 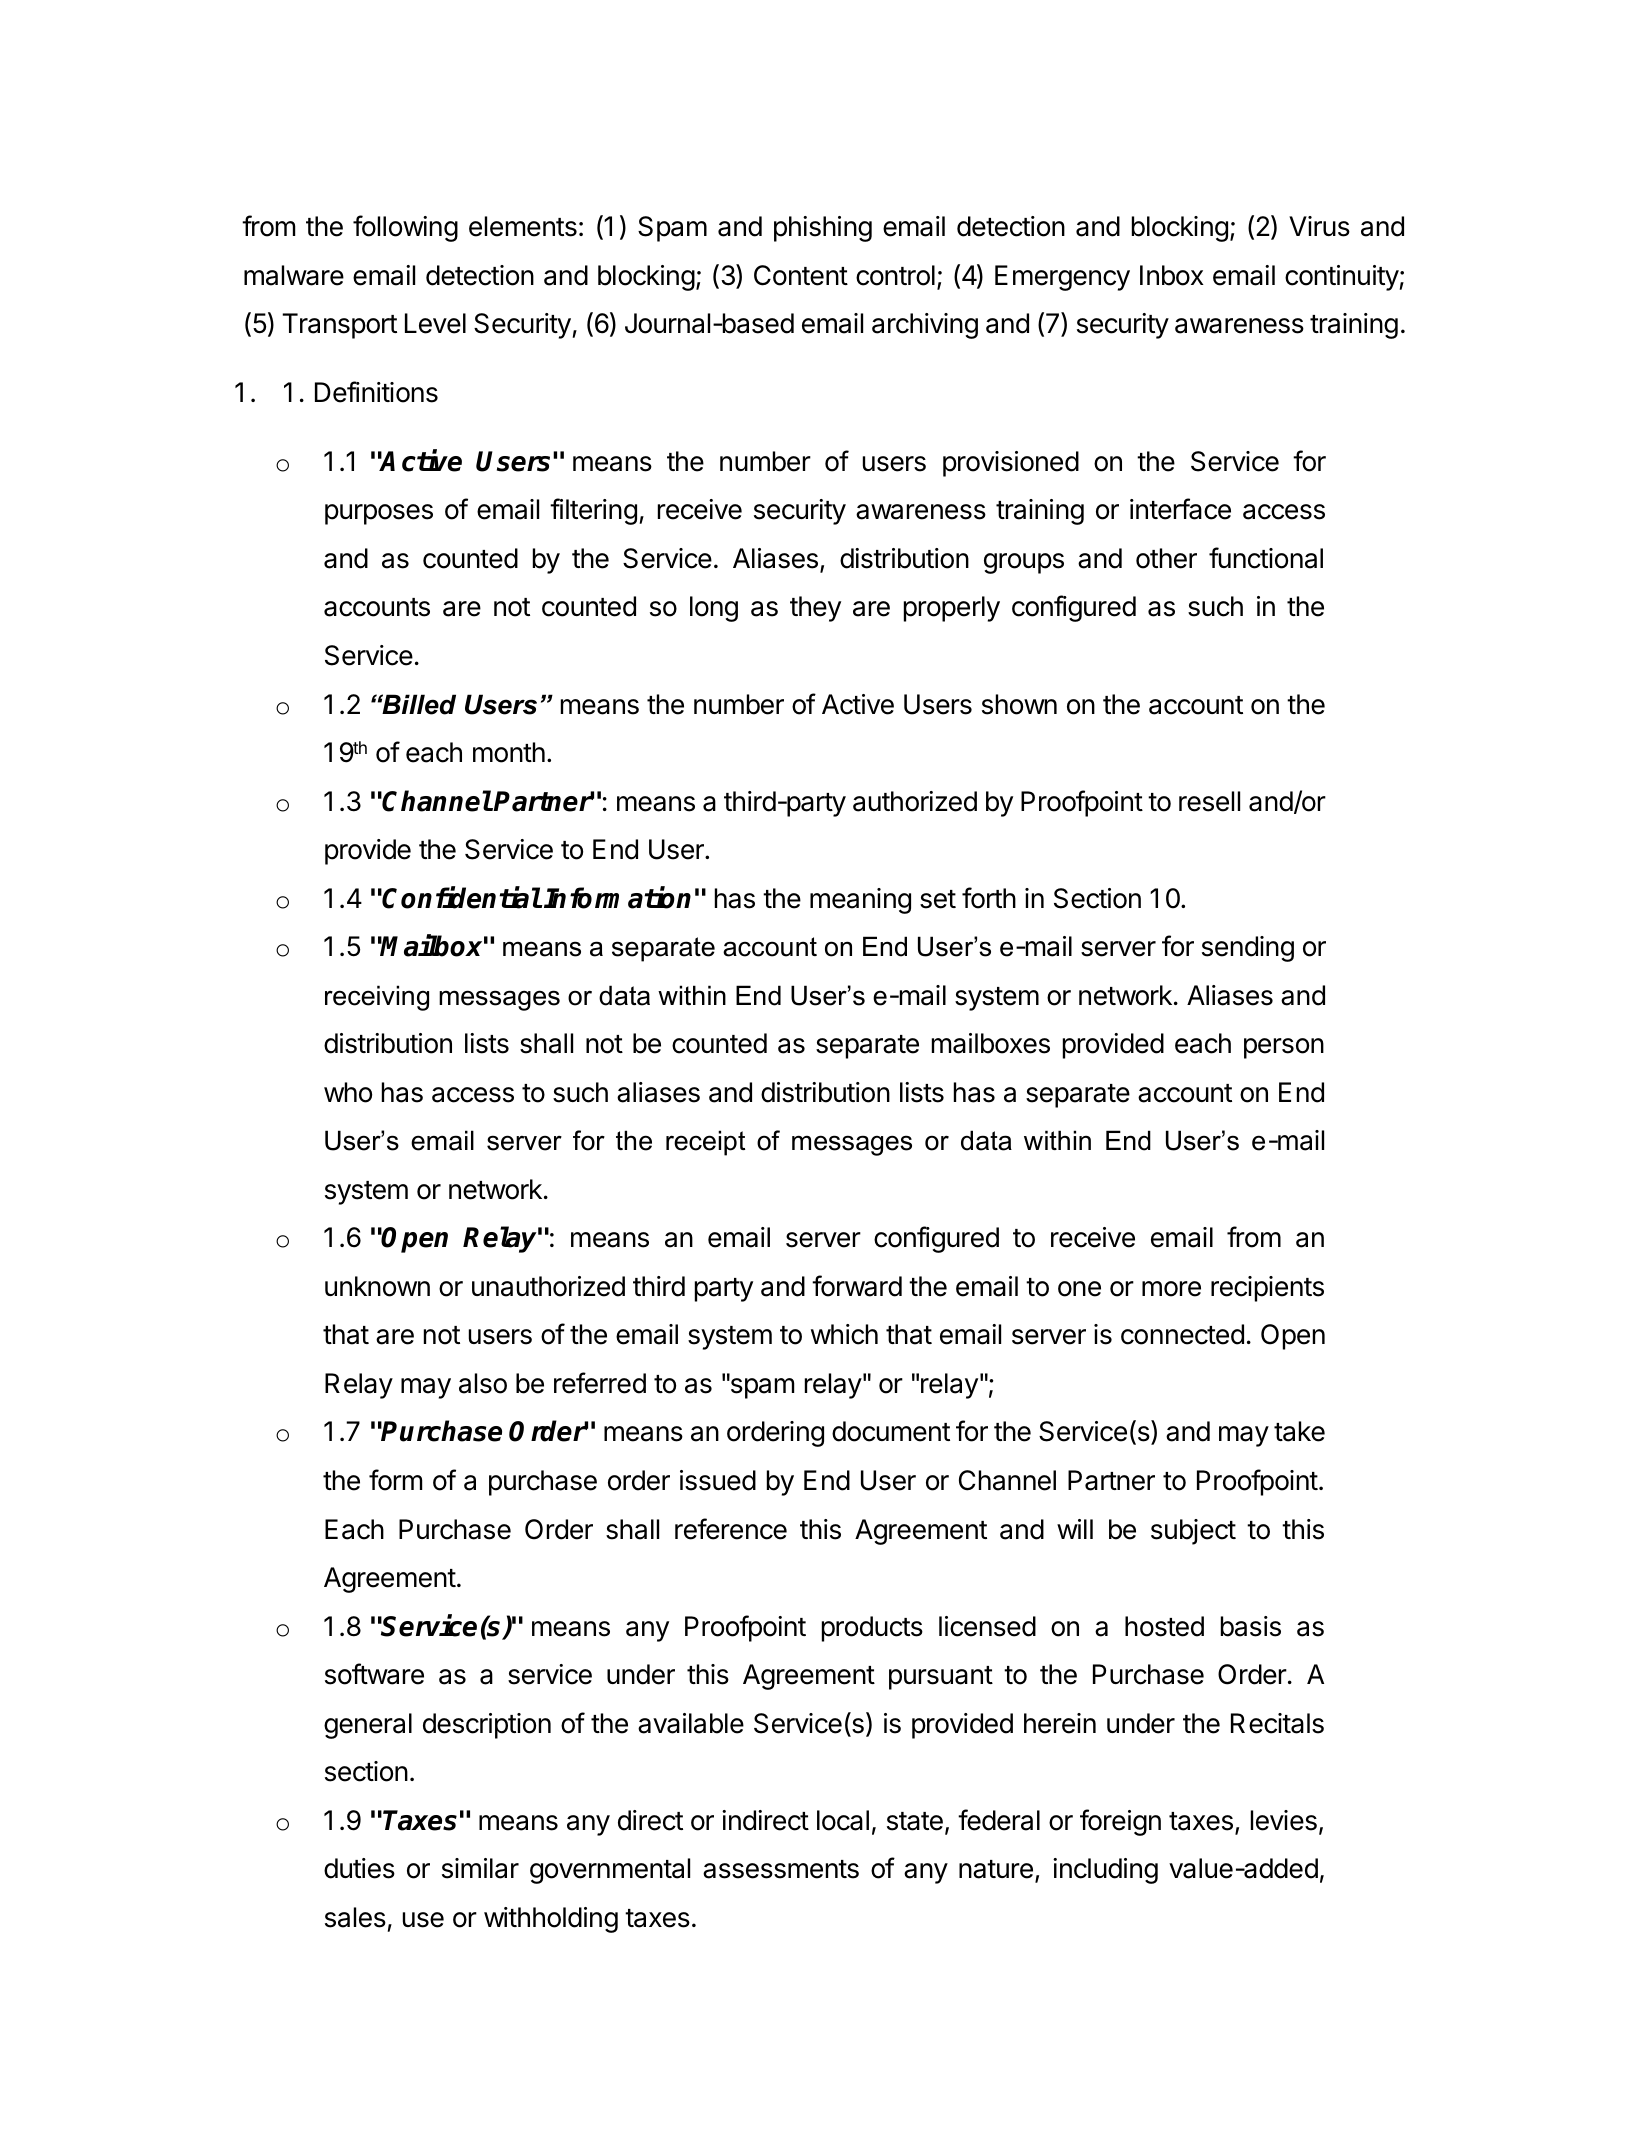 What do you see at coordinates (1284, 1048) in the screenshot?
I see `person` at bounding box center [1284, 1048].
